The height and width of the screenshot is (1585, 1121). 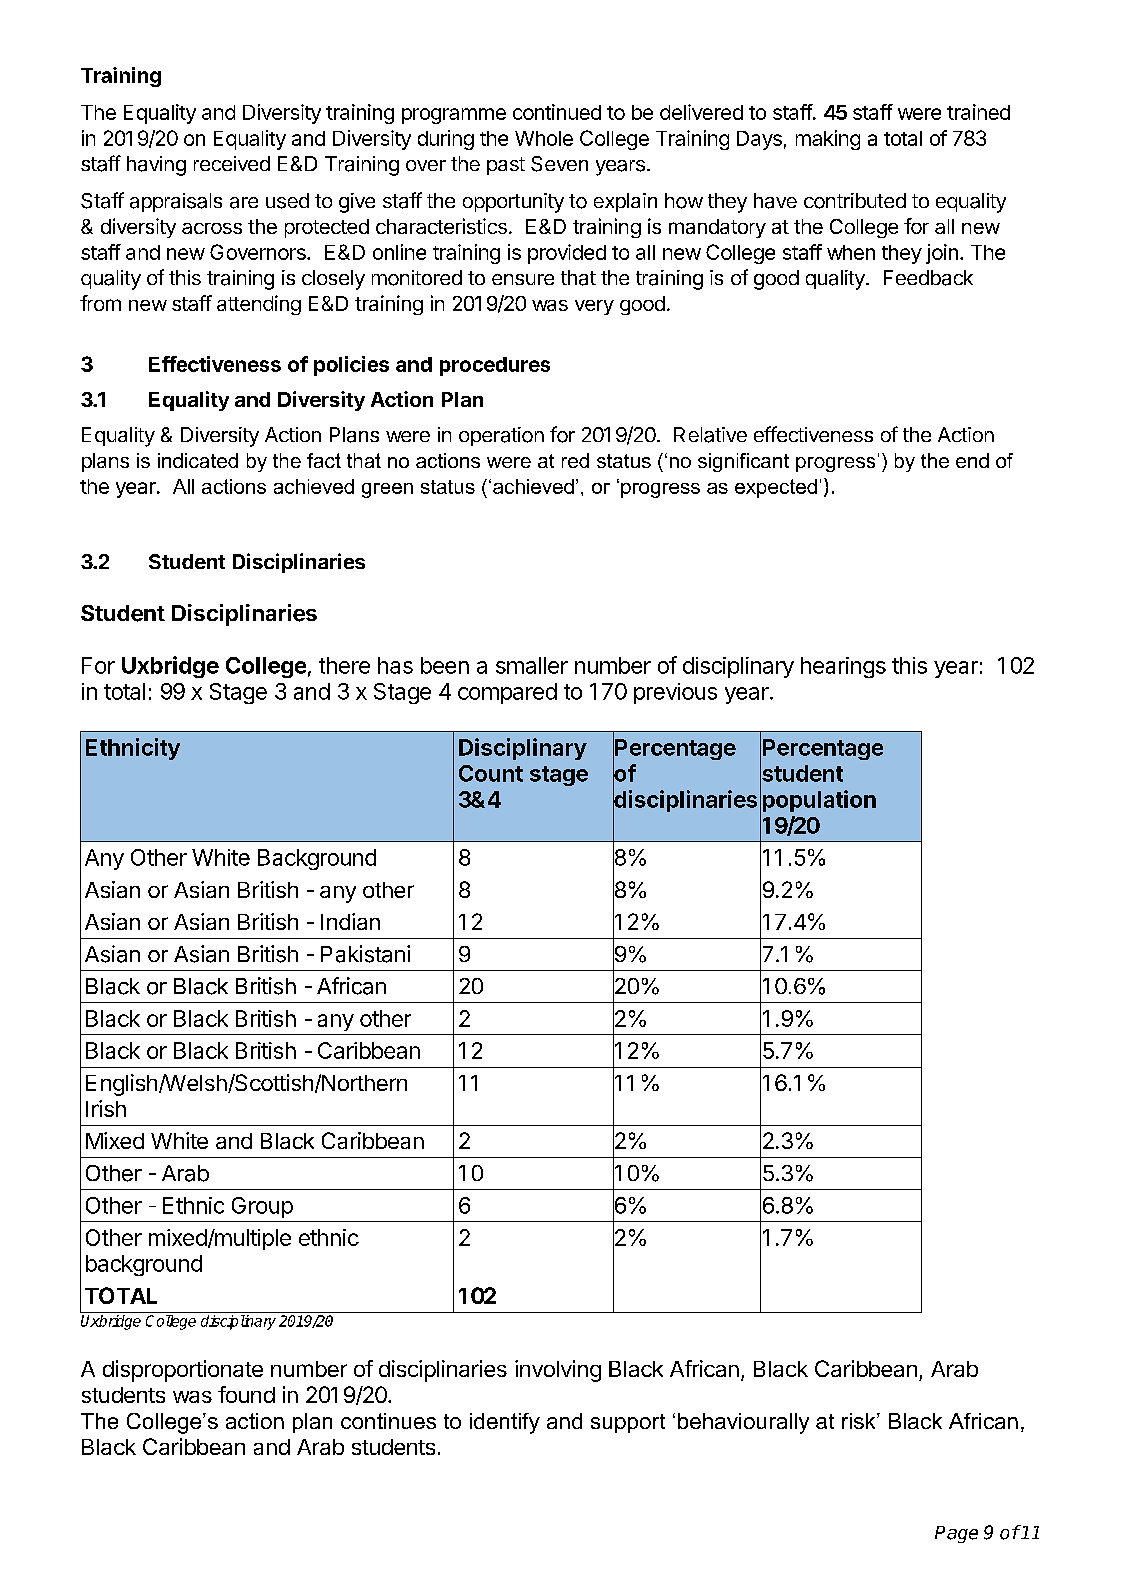 What do you see at coordinates (558, 1371) in the screenshot?
I see `involving` at bounding box center [558, 1371].
